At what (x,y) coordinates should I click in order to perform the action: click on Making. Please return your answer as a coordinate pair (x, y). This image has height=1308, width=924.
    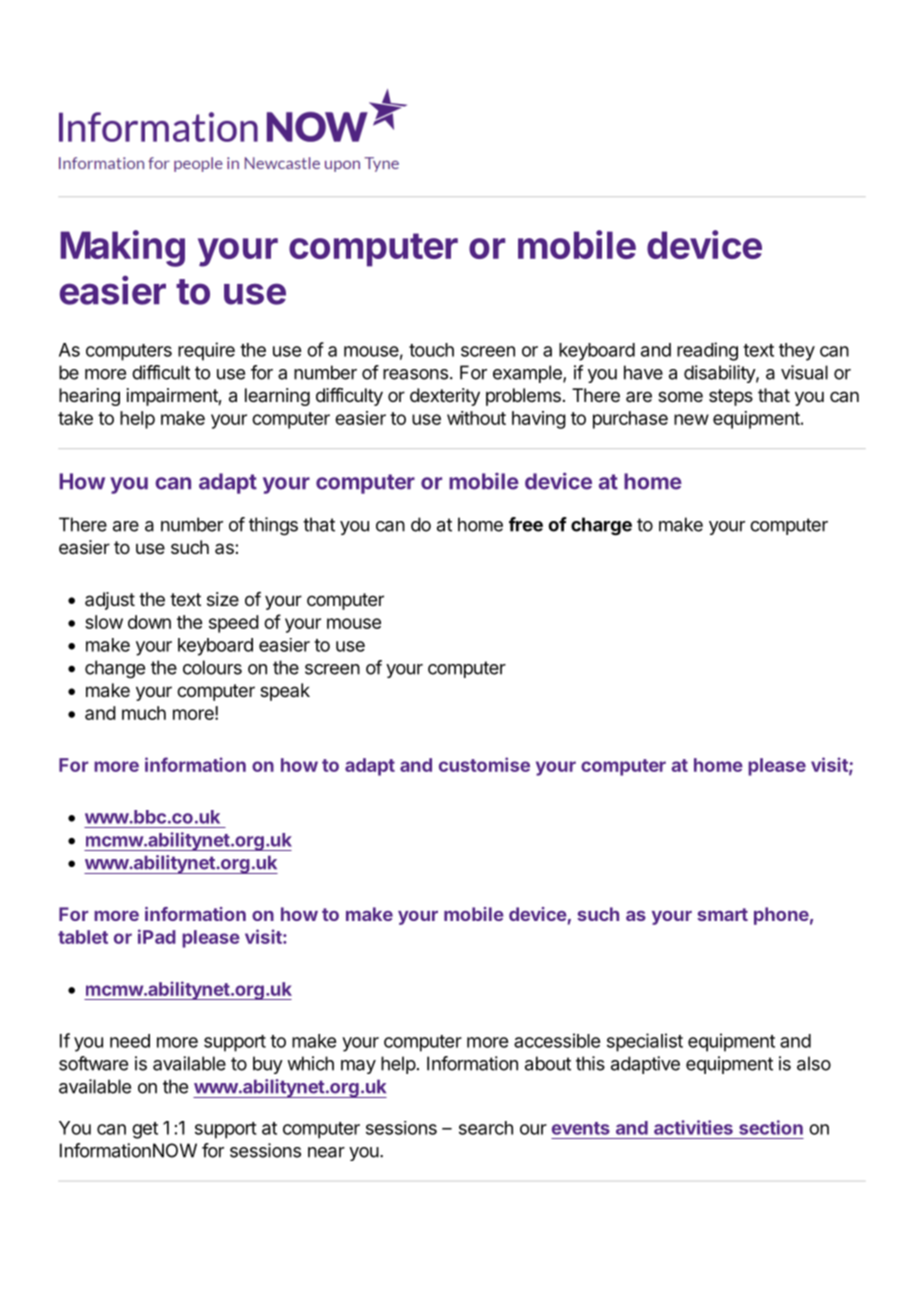
    Looking at the image, I should click on (122, 248).
